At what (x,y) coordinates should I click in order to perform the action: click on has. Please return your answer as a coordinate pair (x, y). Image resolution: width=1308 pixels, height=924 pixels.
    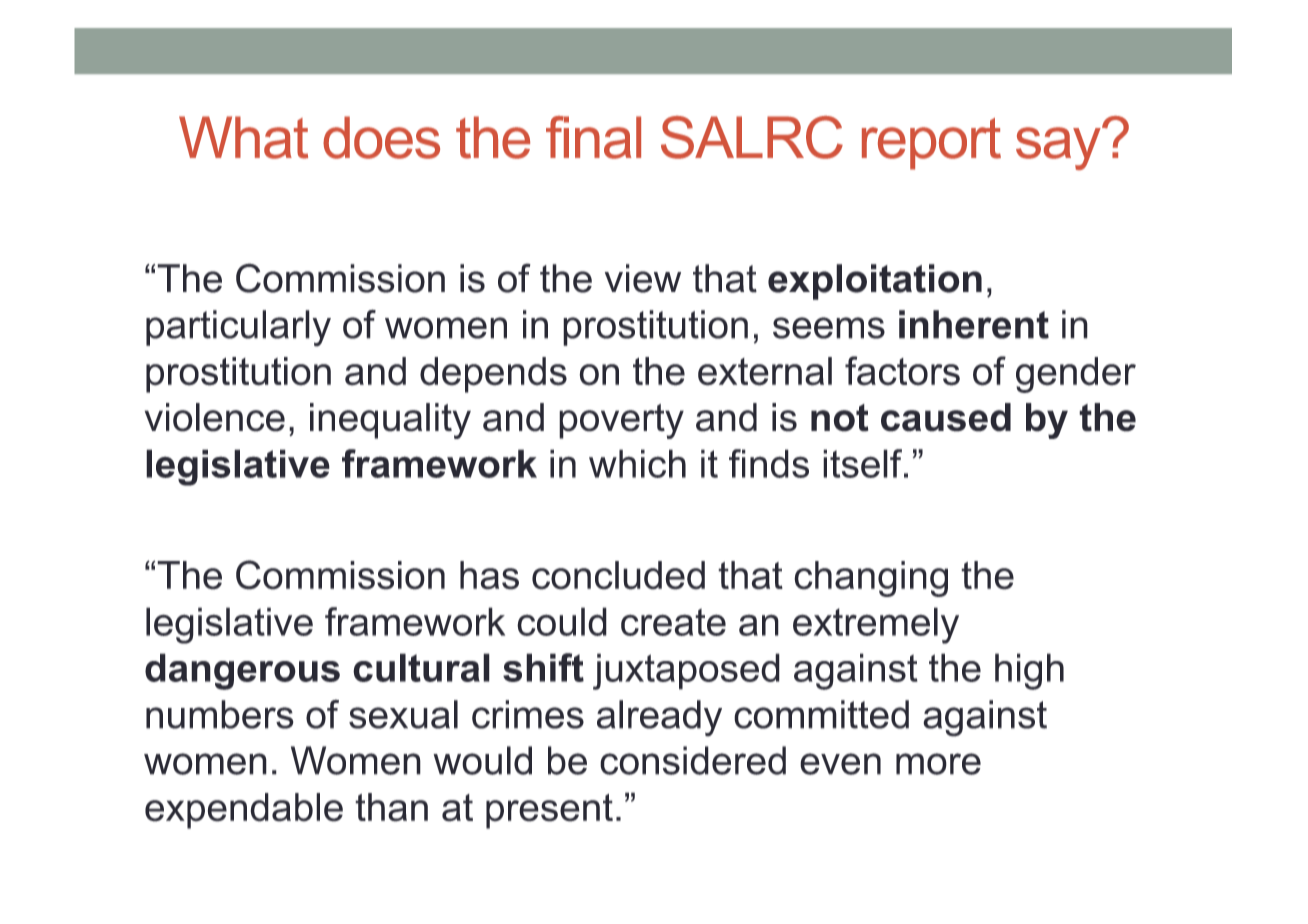
    Looking at the image, I should click on (489, 575).
